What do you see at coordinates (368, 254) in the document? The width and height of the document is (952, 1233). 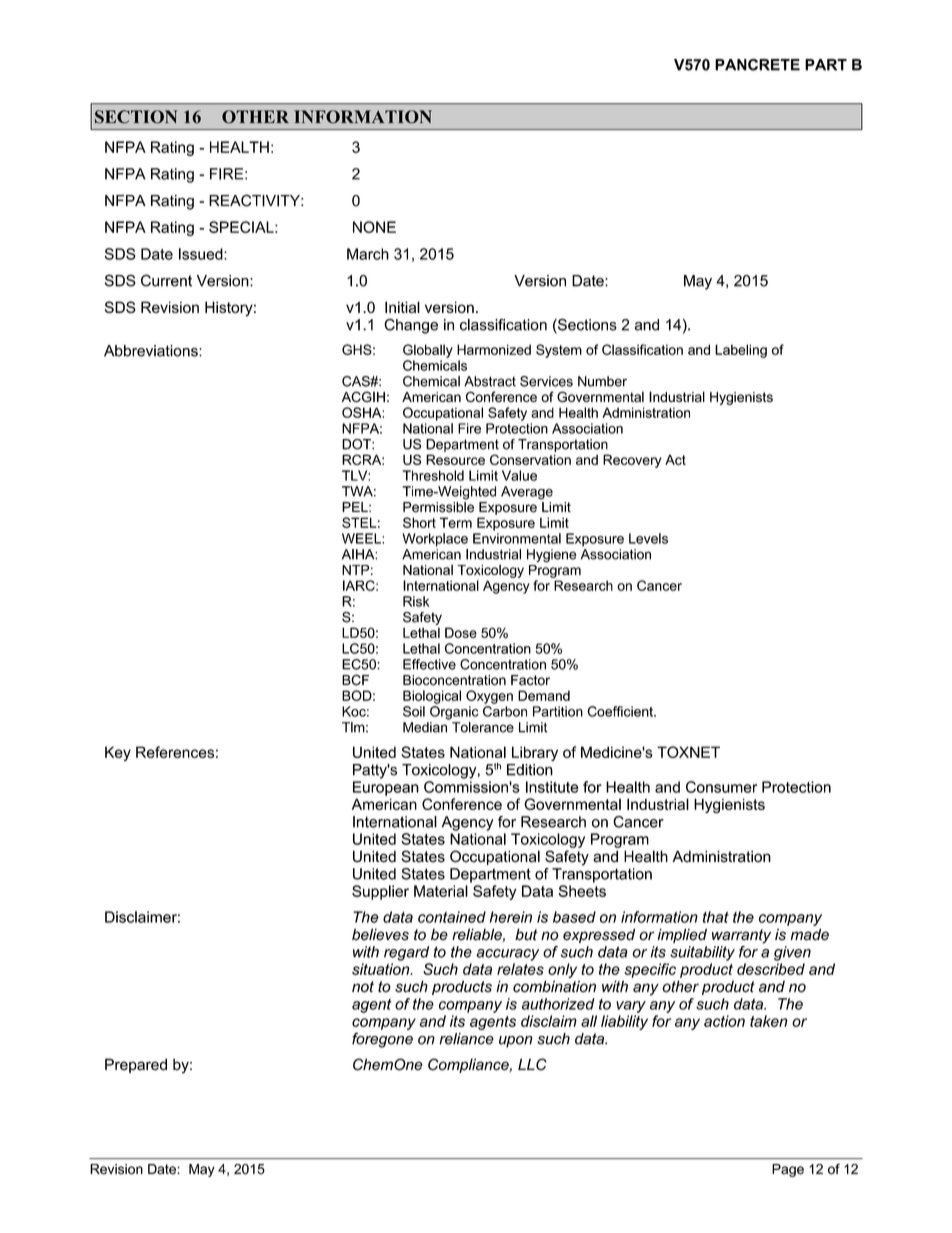 I see `March` at bounding box center [368, 254].
